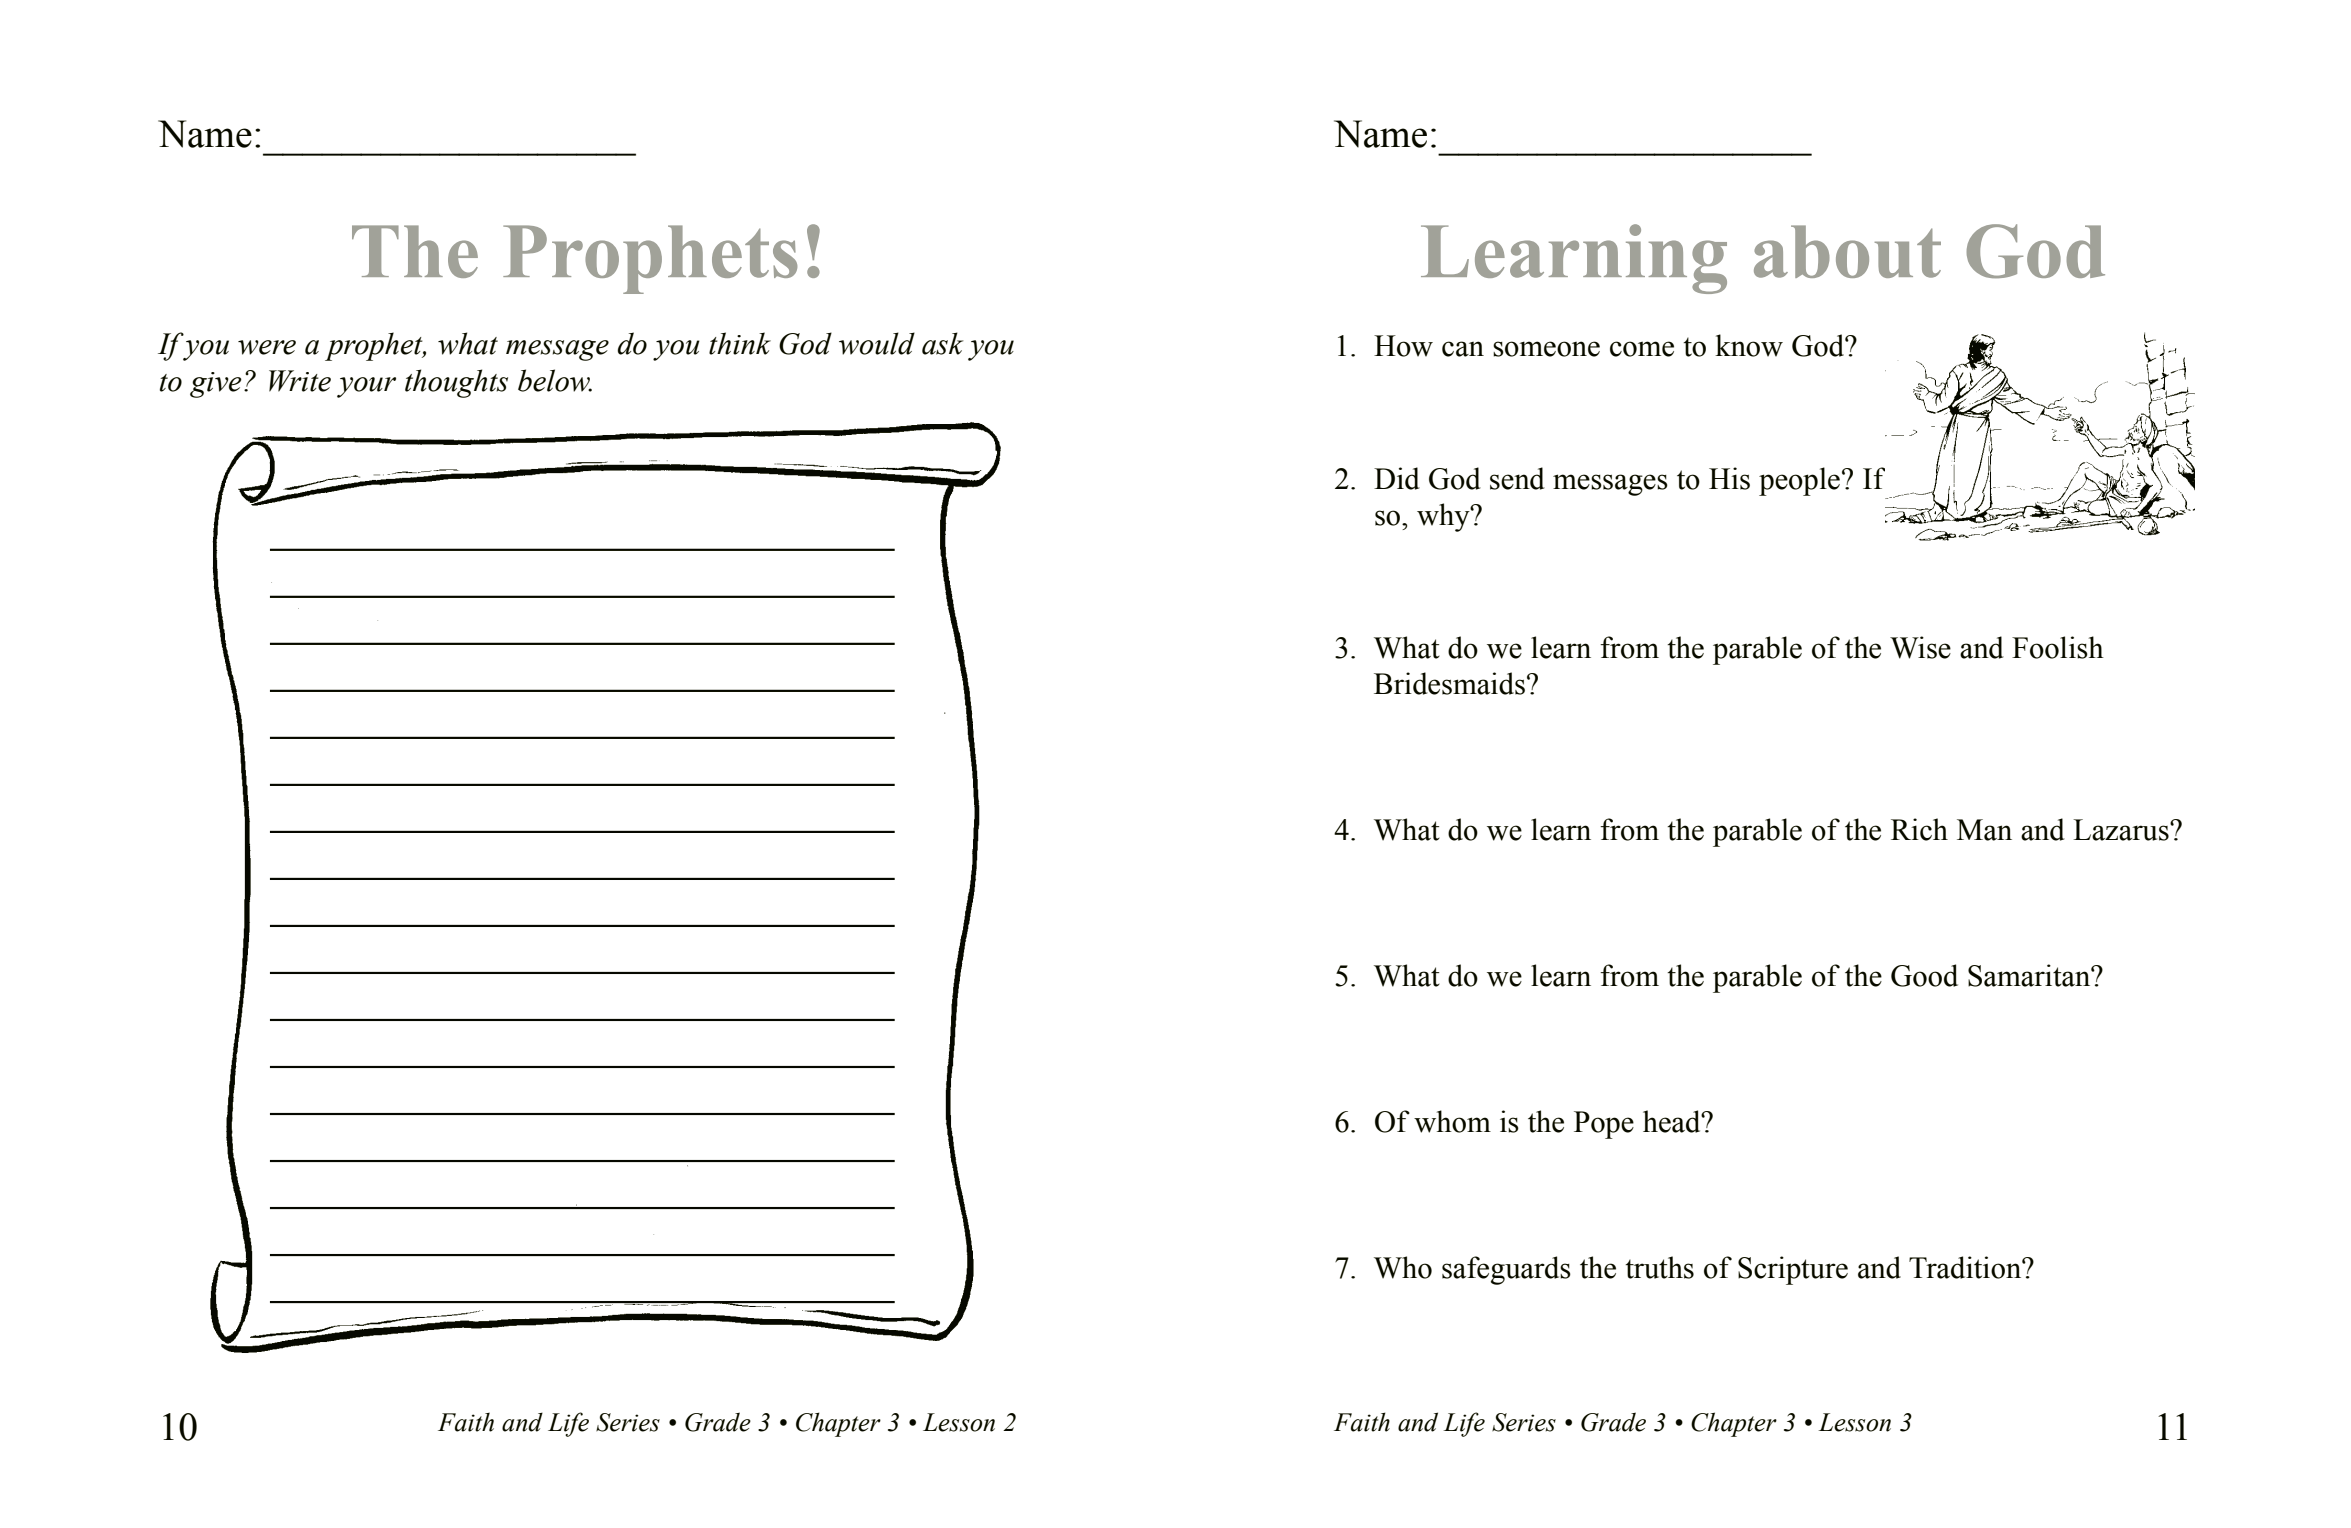 Image resolution: width=2351 pixels, height=1528 pixels. What do you see at coordinates (1506, 1270) in the page?
I see `safeguards` at bounding box center [1506, 1270].
